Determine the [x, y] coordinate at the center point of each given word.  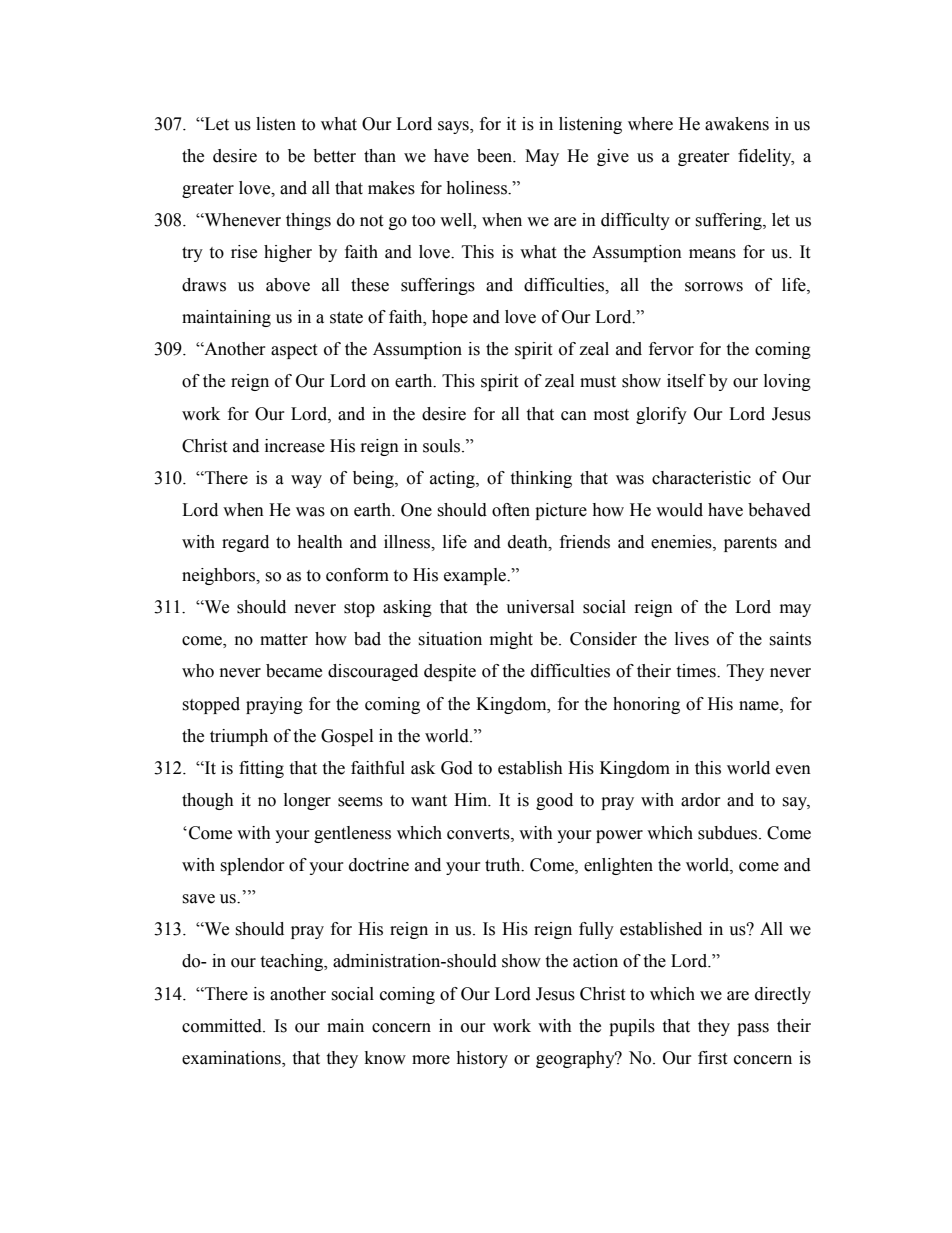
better [334, 156]
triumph [239, 737]
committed [223, 1026]
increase [295, 446]
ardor [701, 800]
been [496, 156]
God [457, 768]
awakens [737, 124]
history [482, 1059]
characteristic [701, 478]
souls [443, 446]
